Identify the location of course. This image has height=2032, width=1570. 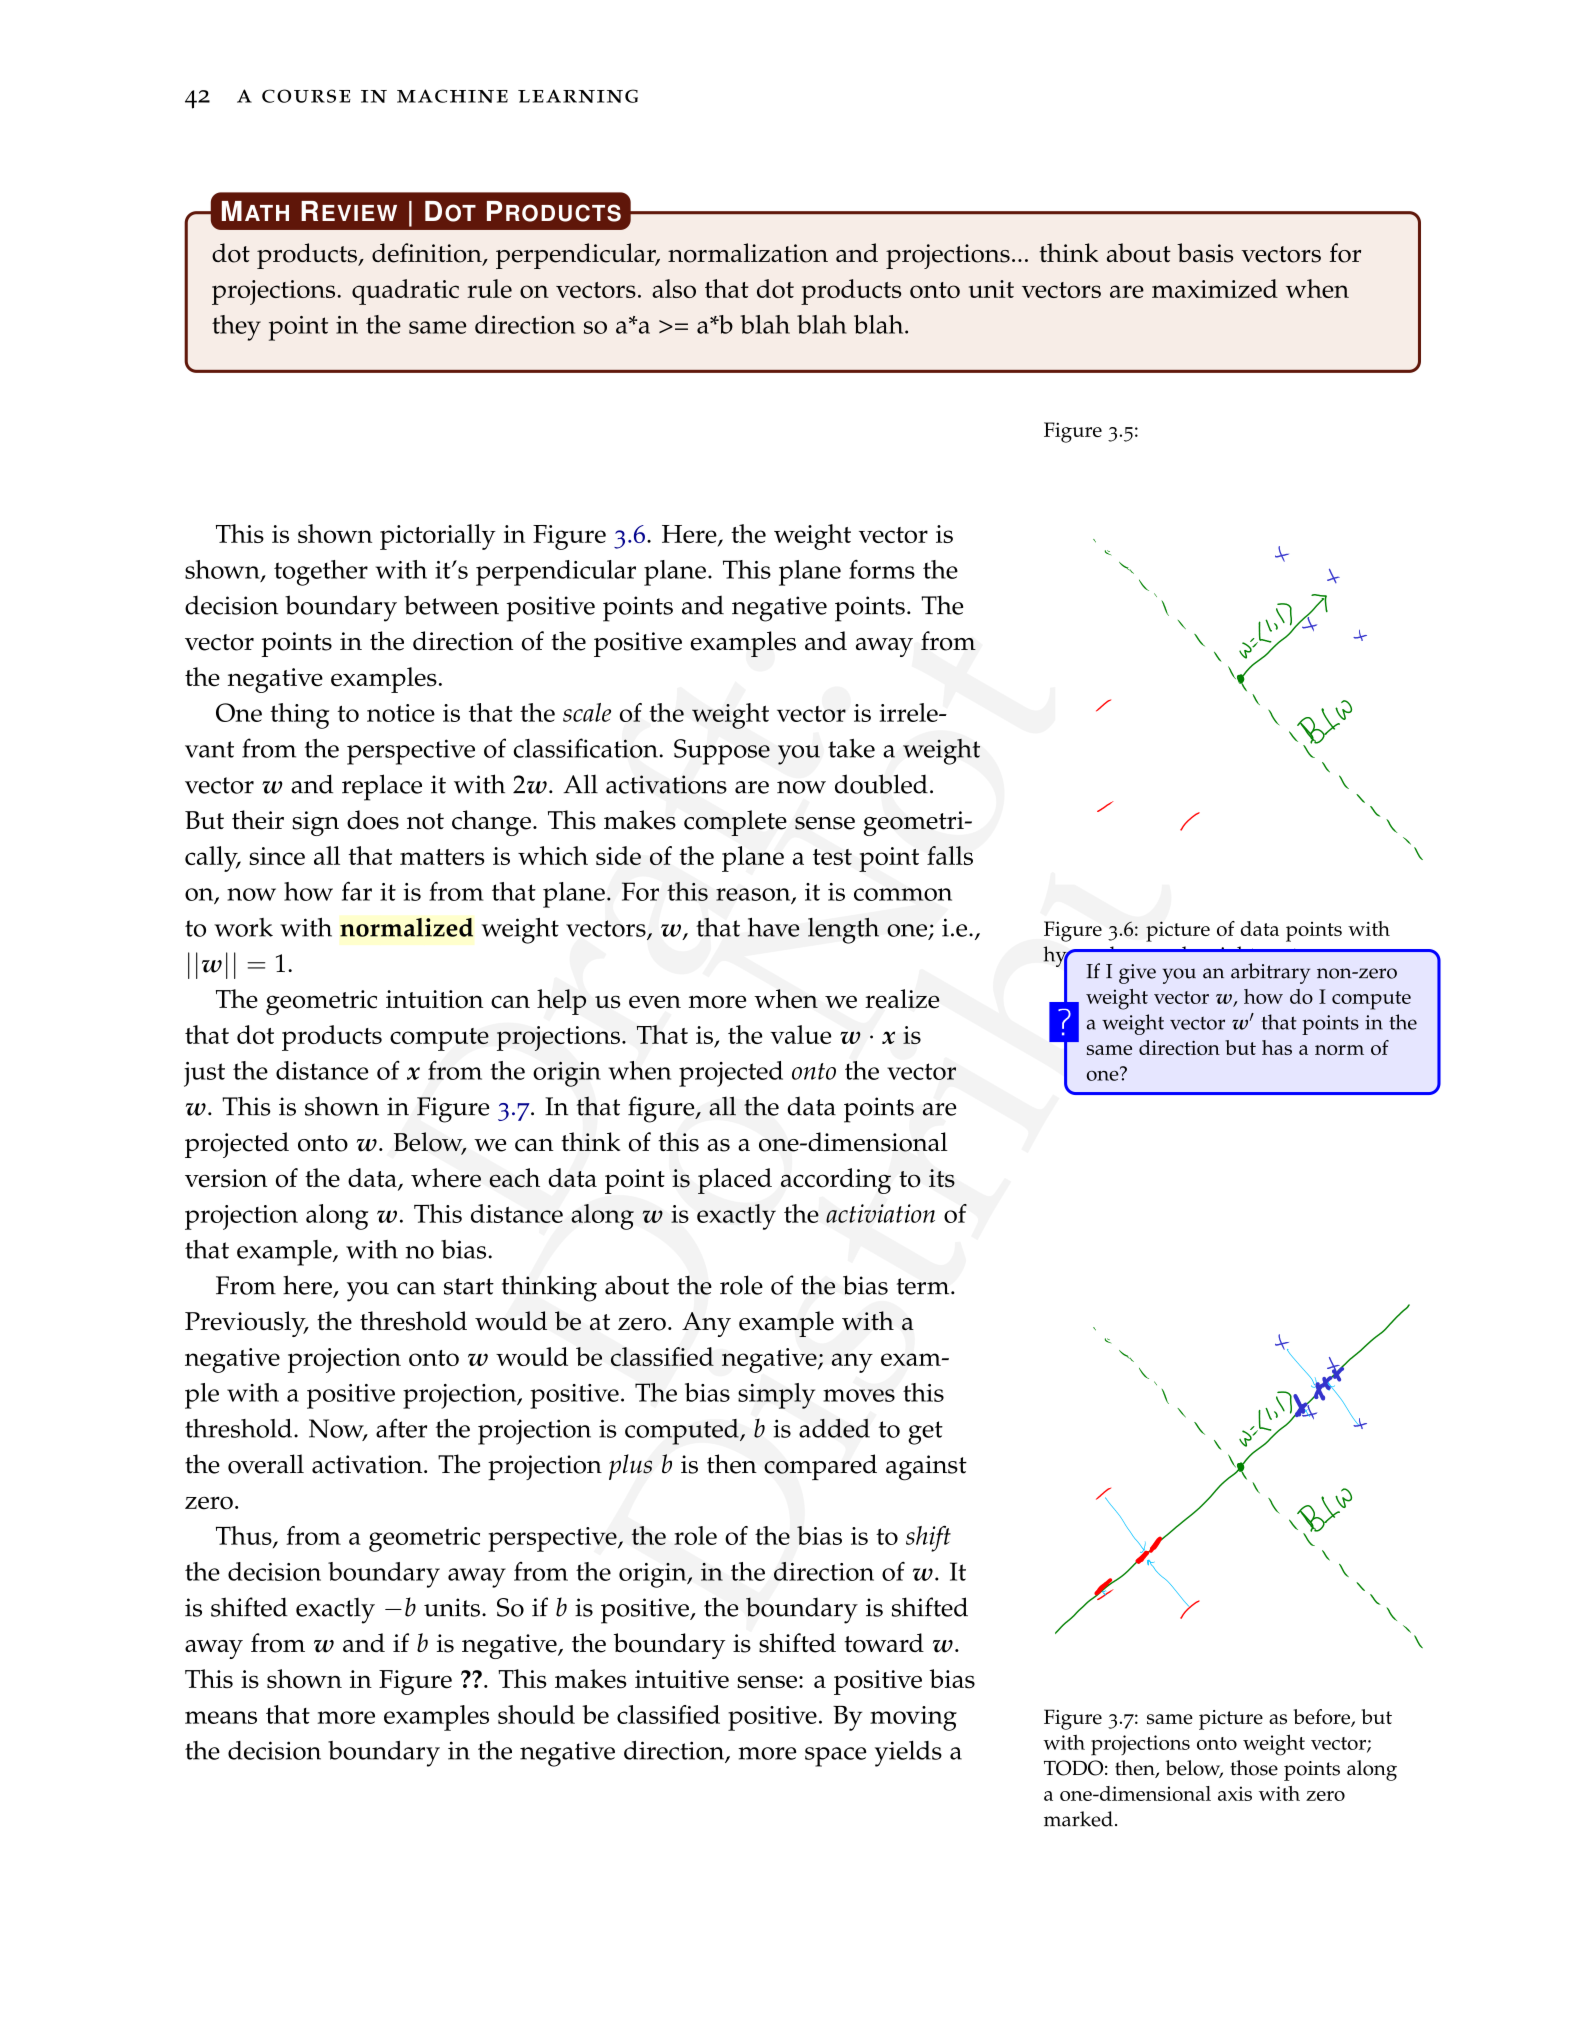
(306, 96).
